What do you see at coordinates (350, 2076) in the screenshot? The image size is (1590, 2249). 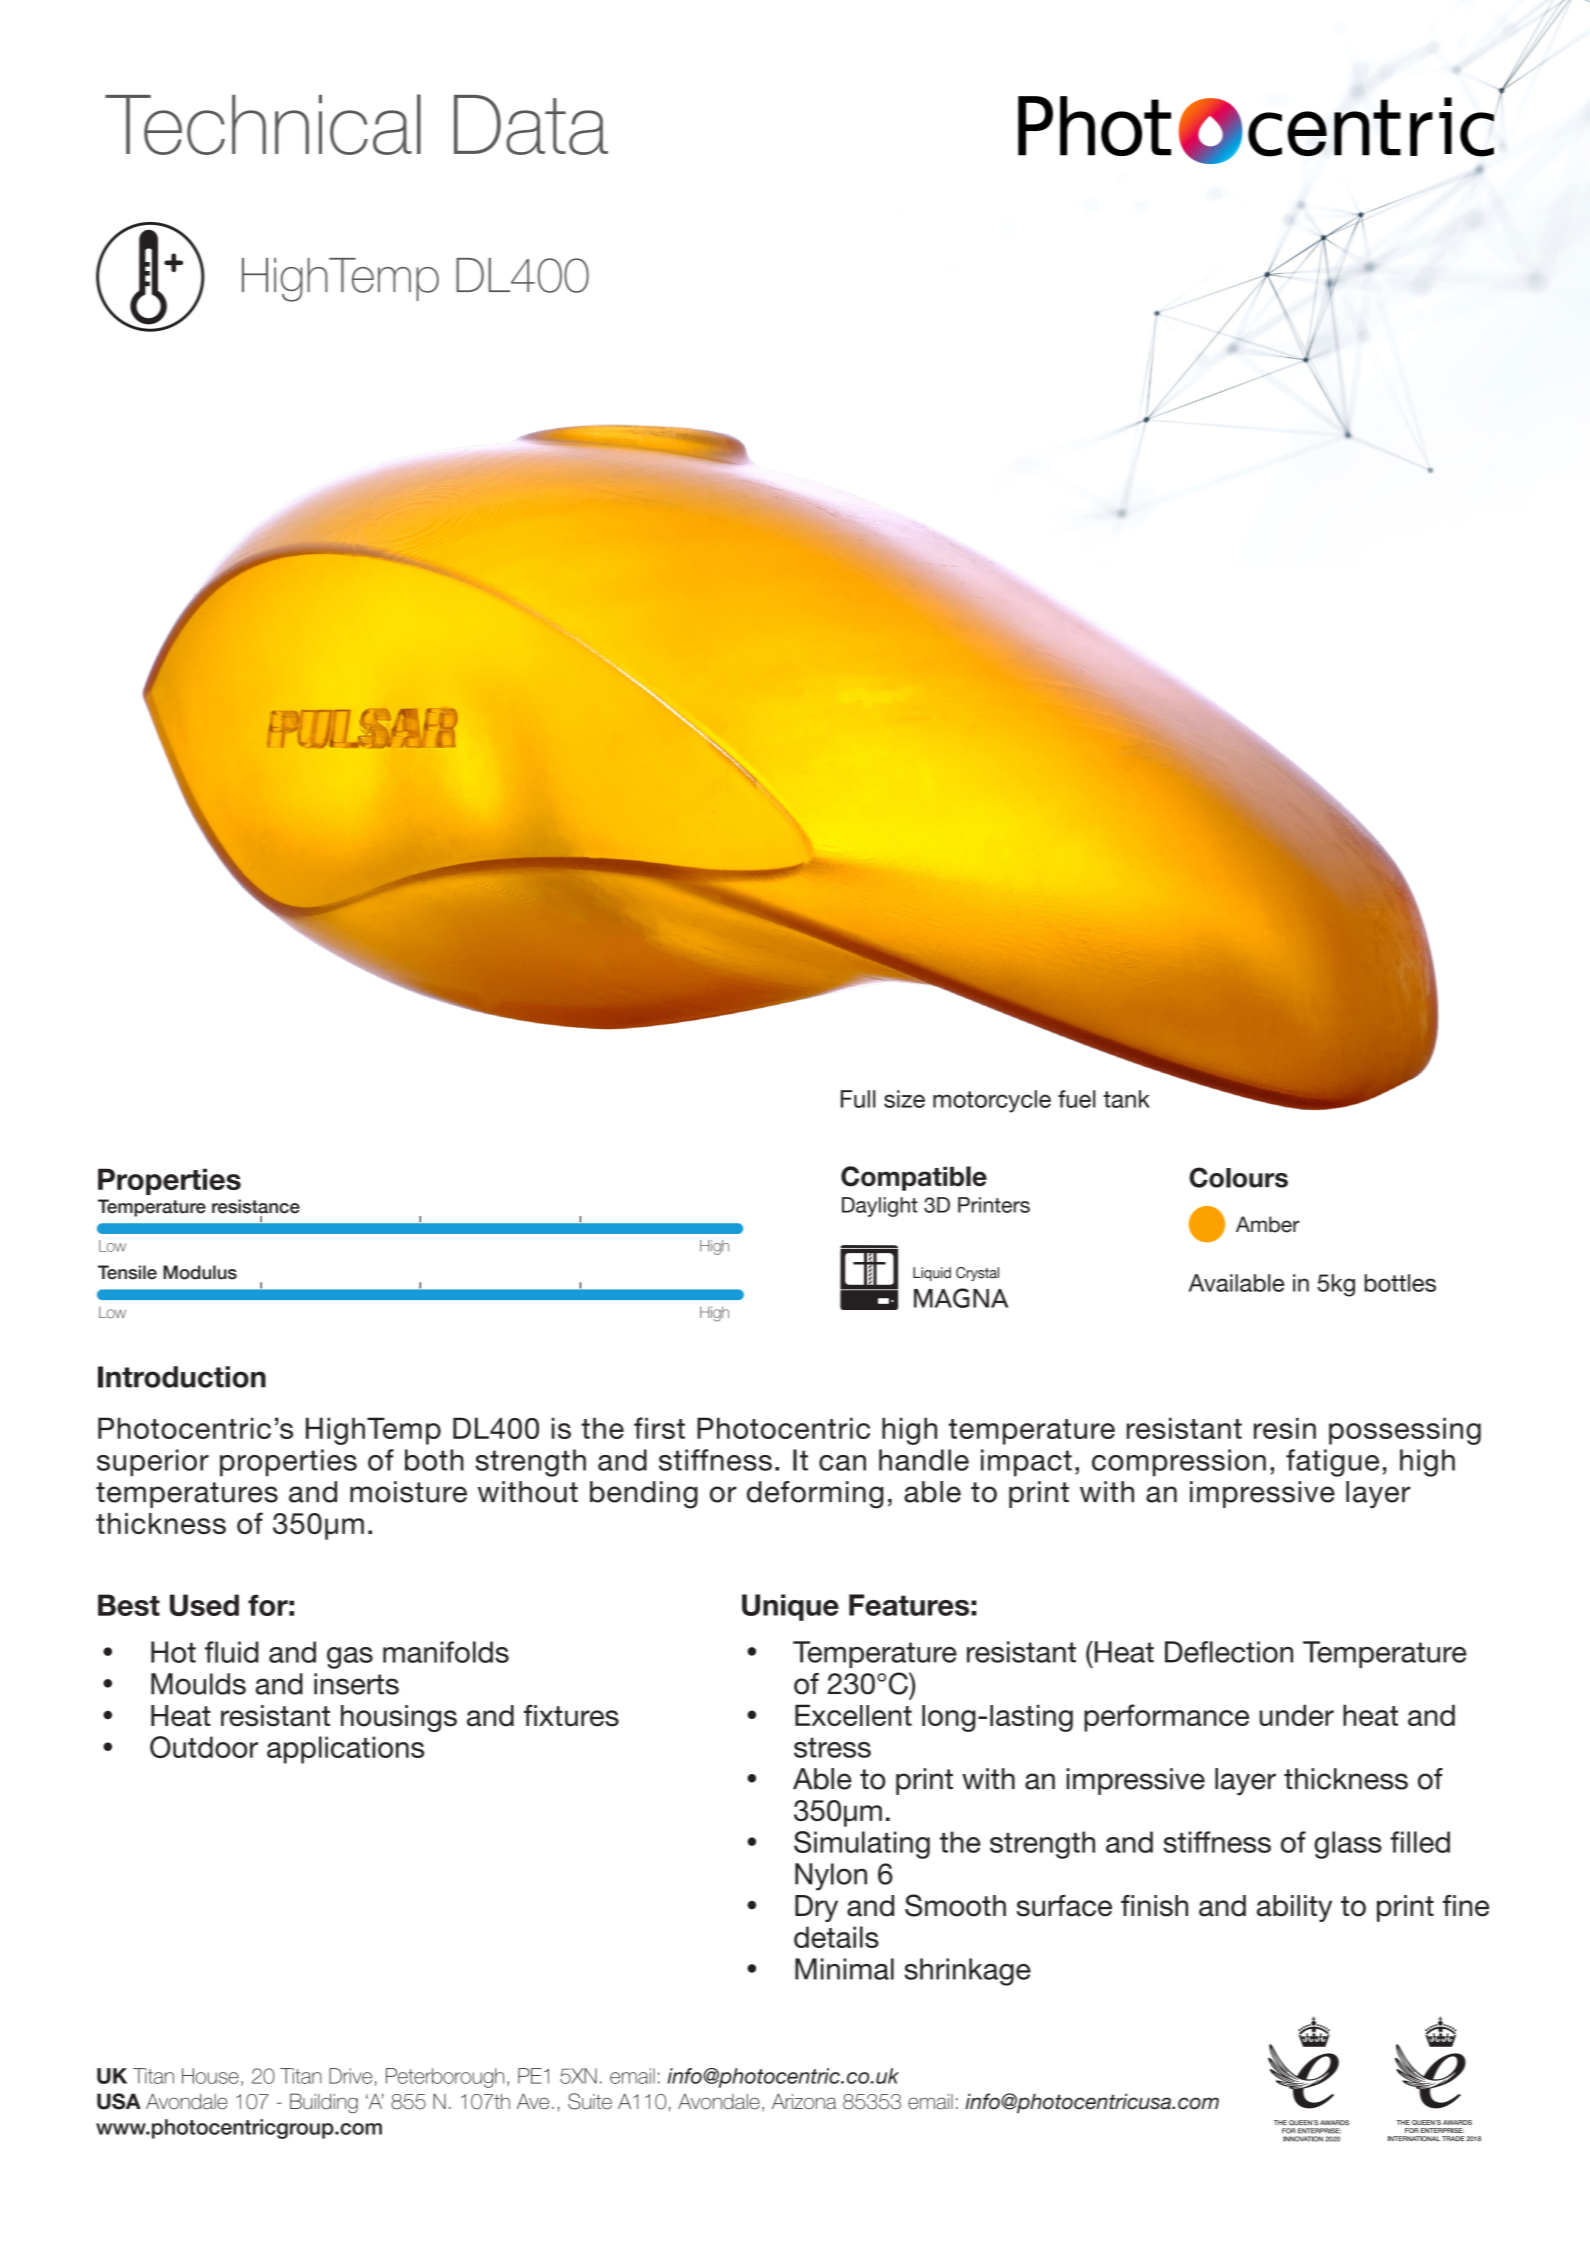 I see `Drive` at bounding box center [350, 2076].
